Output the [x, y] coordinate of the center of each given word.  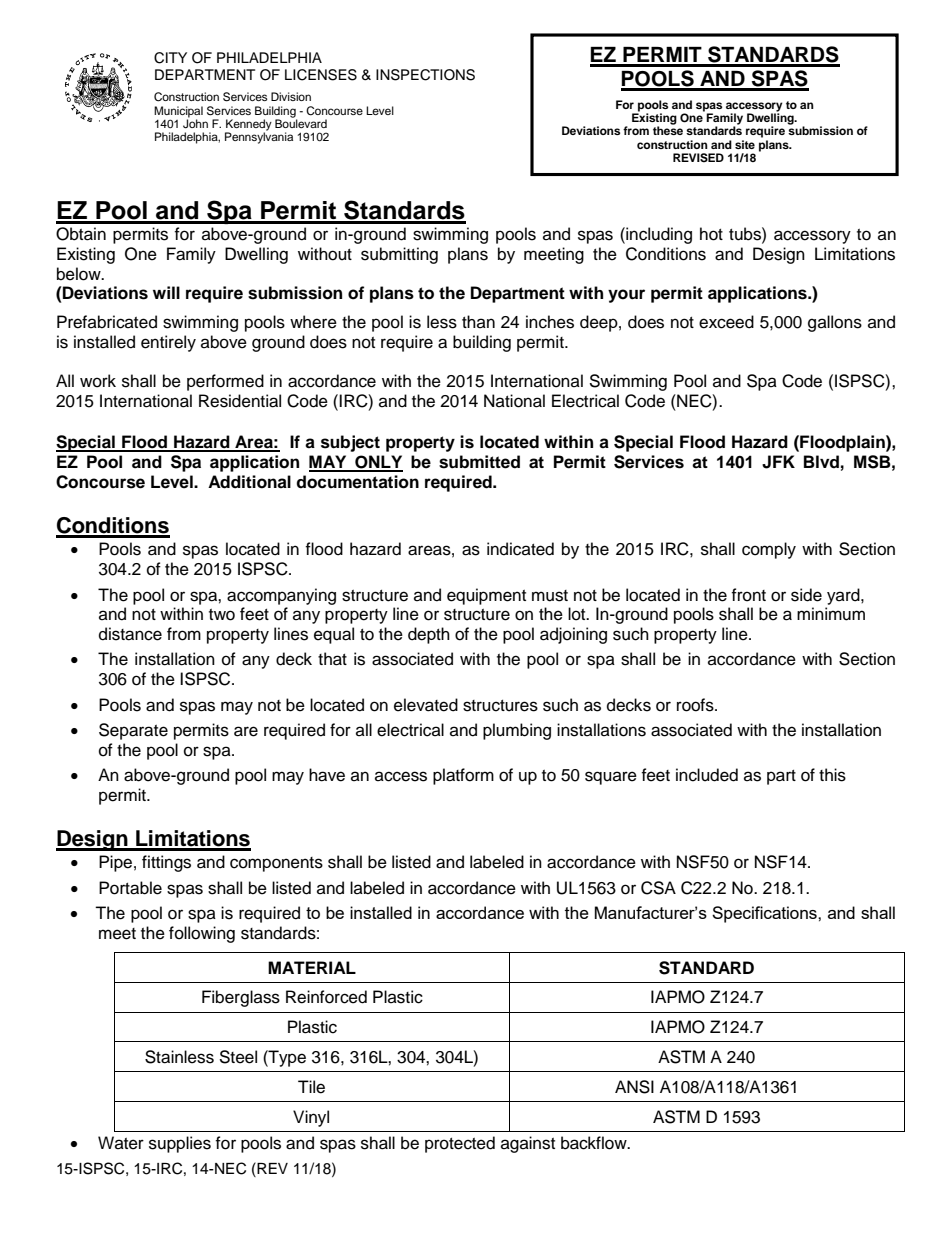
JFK [778, 462]
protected [460, 1144]
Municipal [178, 113]
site [745, 144]
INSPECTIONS [425, 75]
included [707, 775]
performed [225, 382]
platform [463, 776]
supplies [180, 1144]
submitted [479, 462]
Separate [133, 731]
